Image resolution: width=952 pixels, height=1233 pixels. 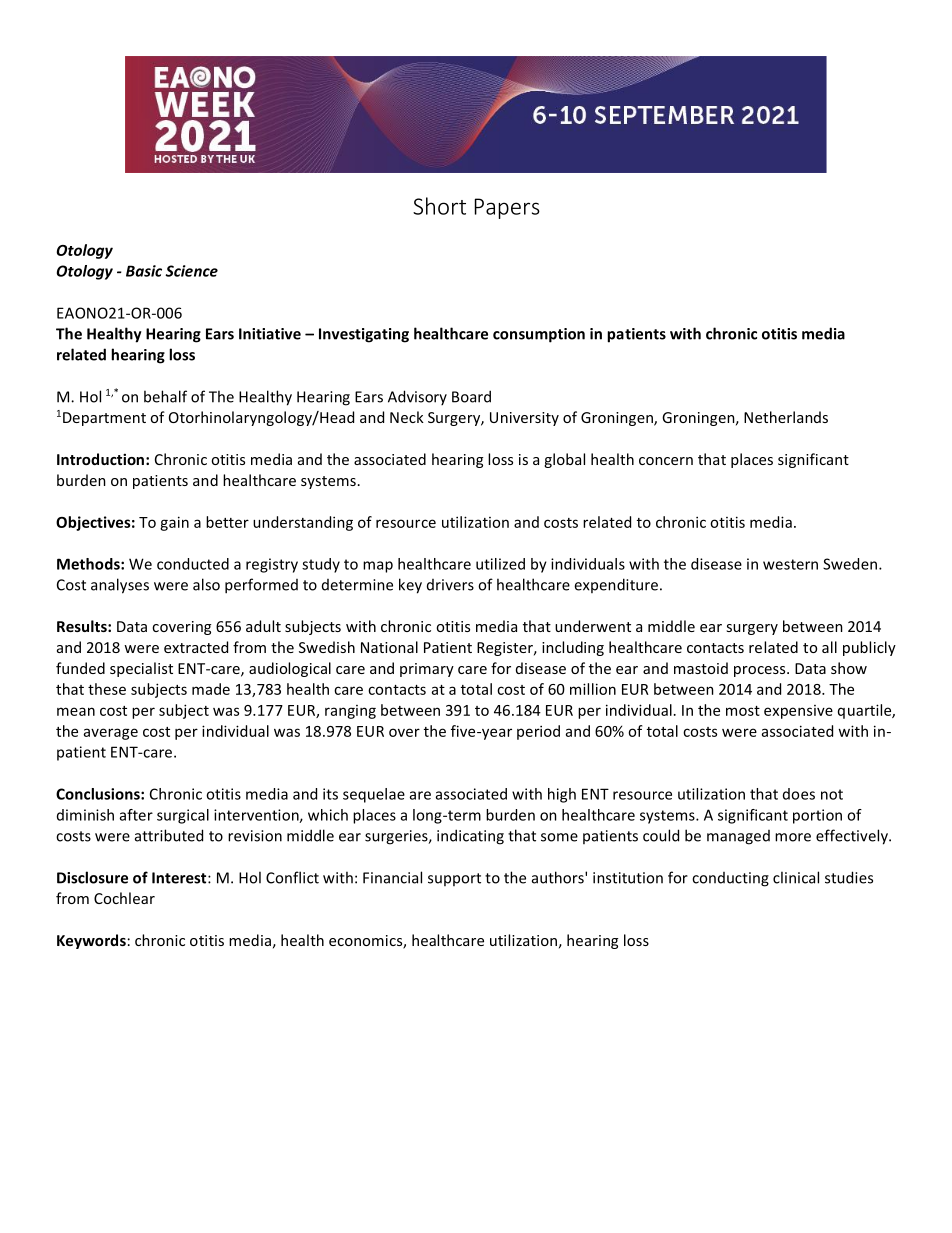 What do you see at coordinates (124, 898) in the document?
I see `Cochlear` at bounding box center [124, 898].
